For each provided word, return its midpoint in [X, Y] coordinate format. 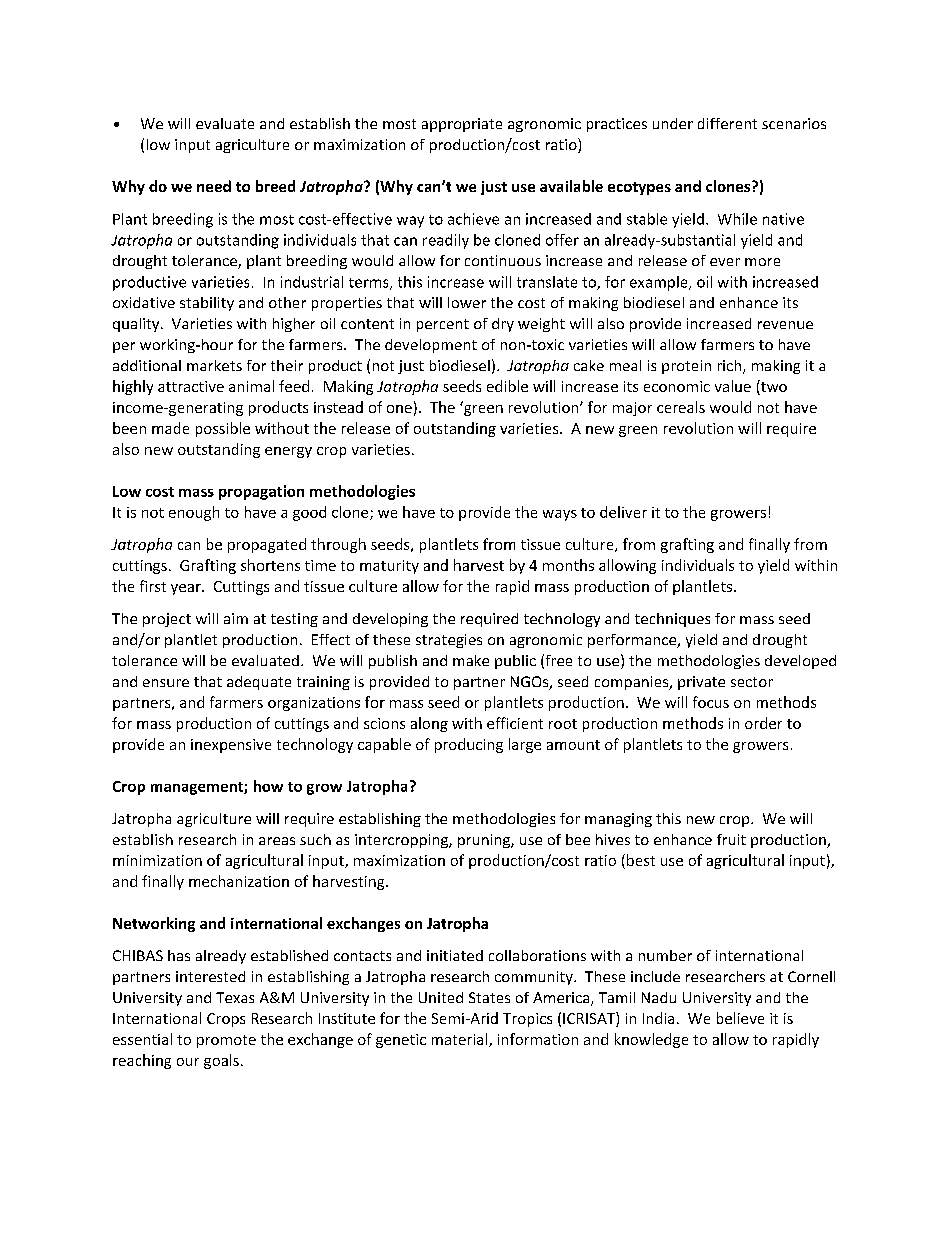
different [727, 123]
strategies [449, 641]
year [187, 589]
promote [226, 1041]
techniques [672, 620]
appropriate [462, 125]
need [214, 186]
